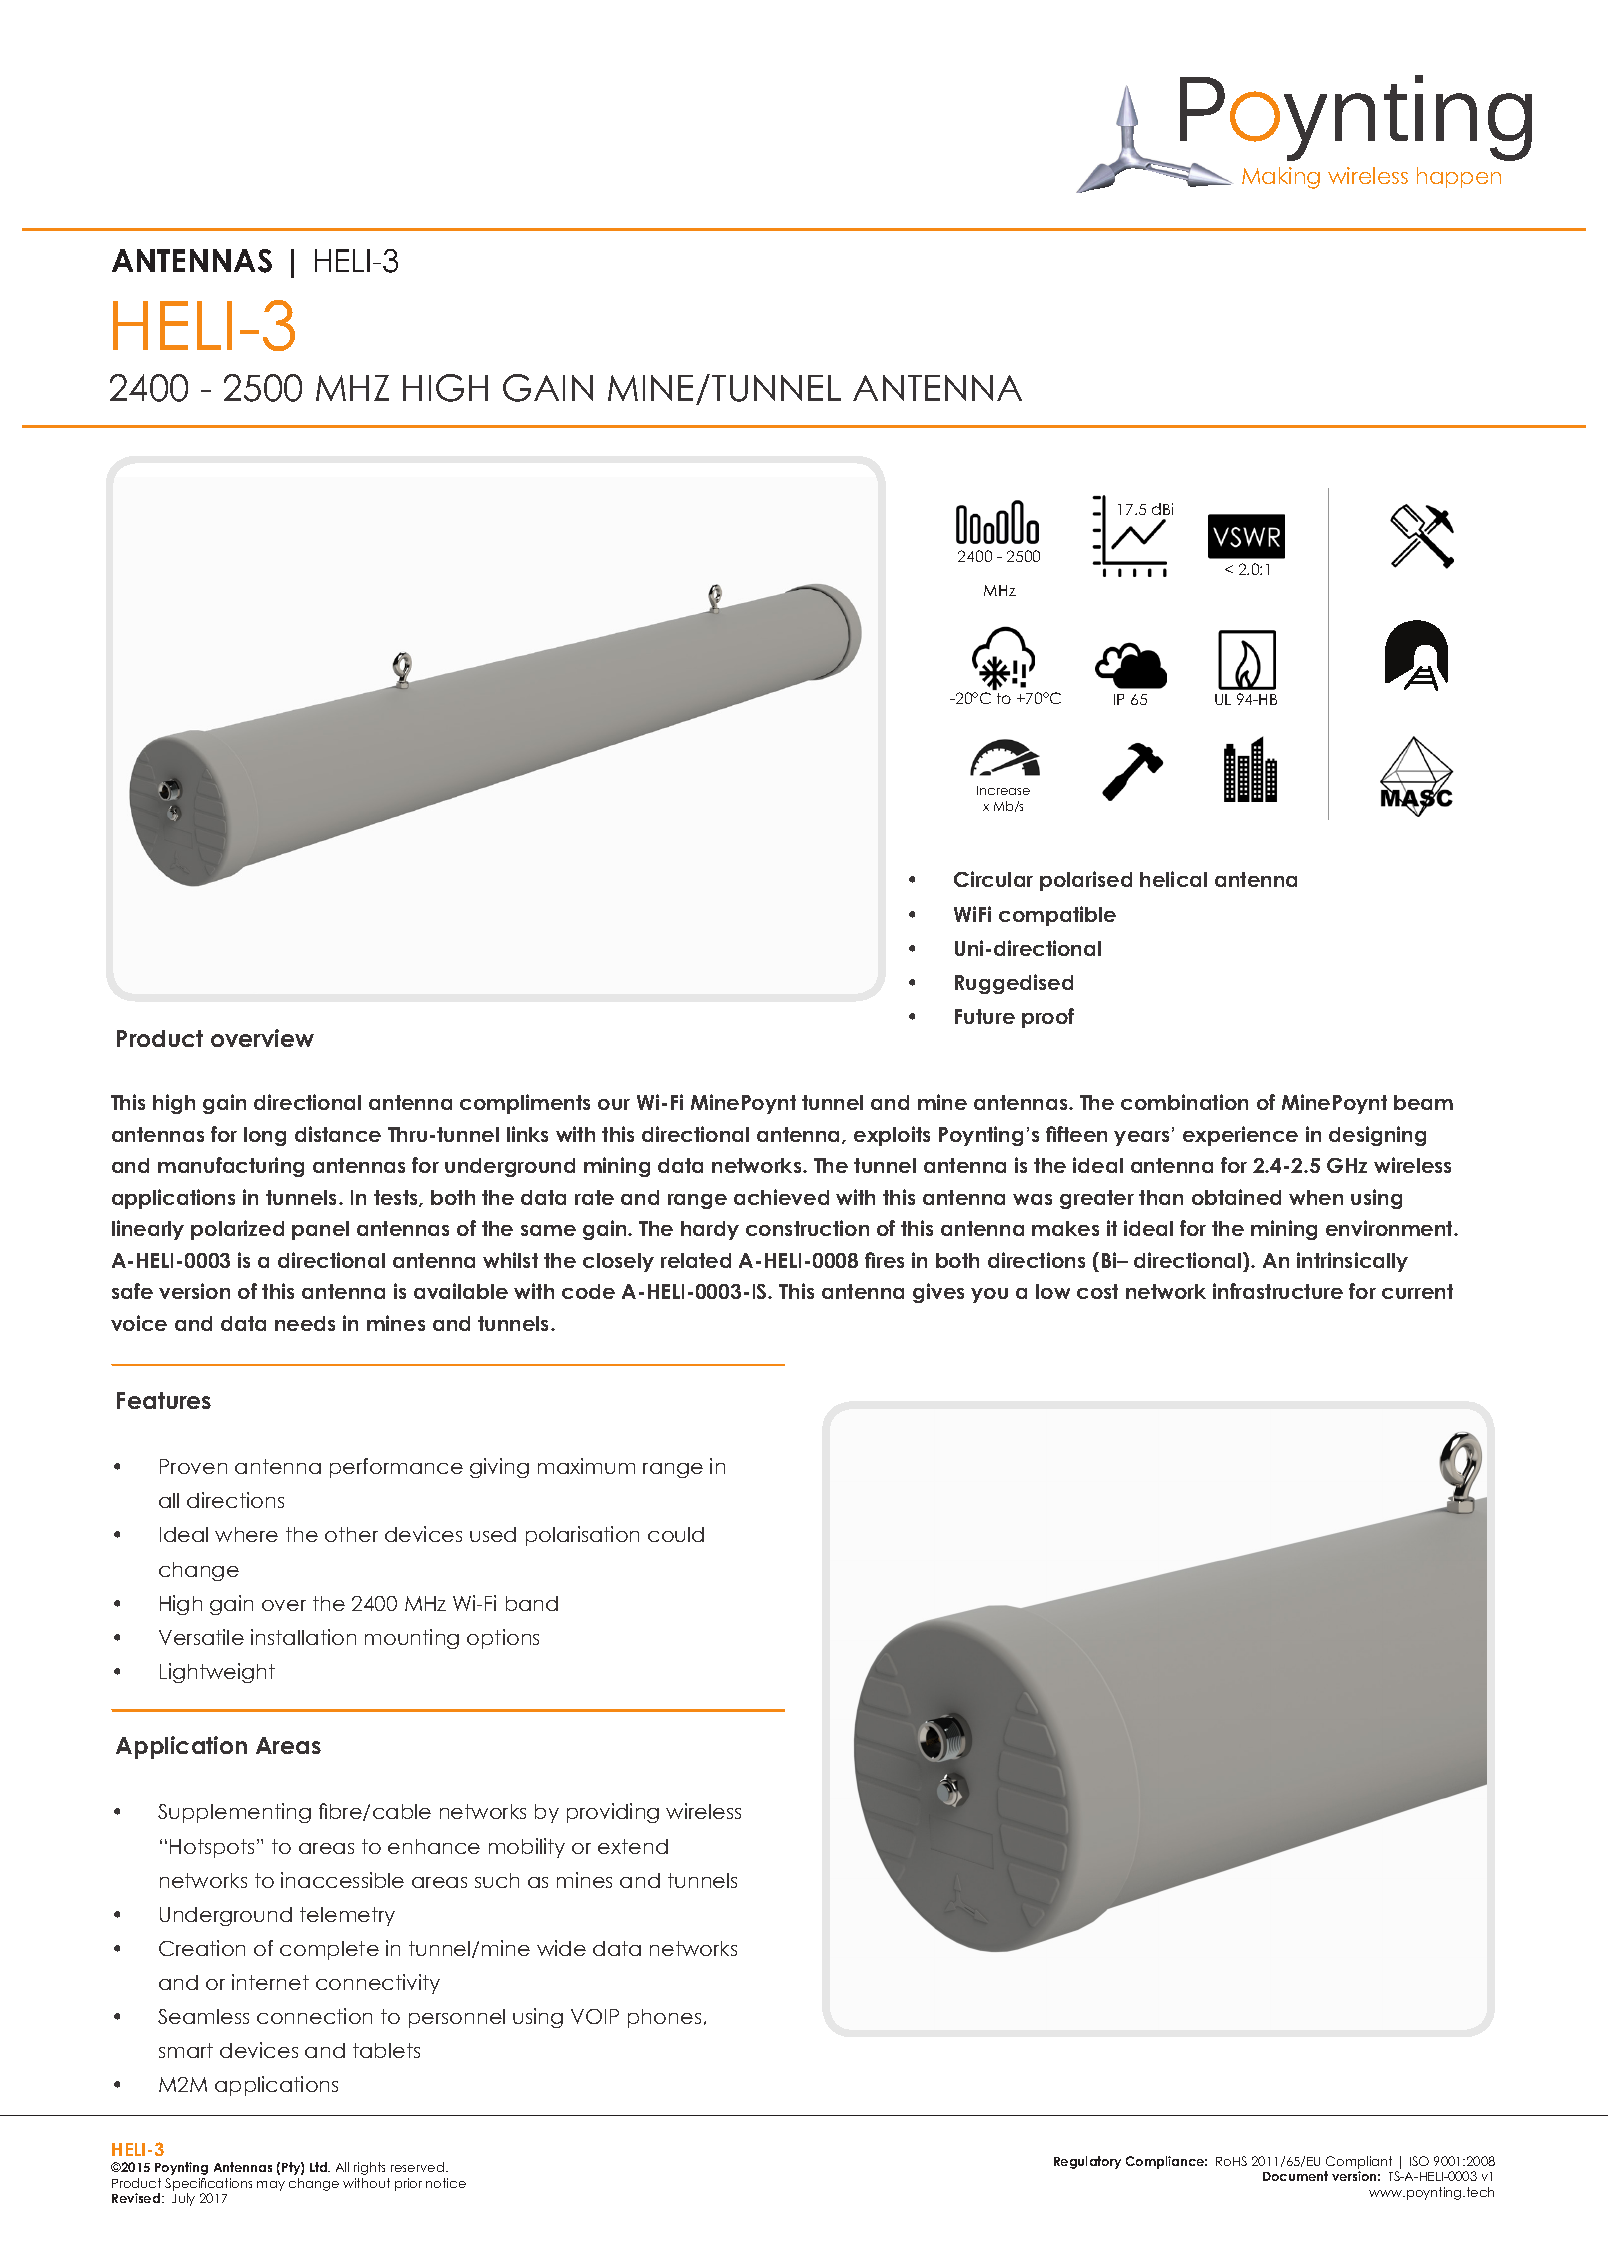 This screenshot has height=2255, width=1608. I want to click on Increase, so click(1003, 790).
